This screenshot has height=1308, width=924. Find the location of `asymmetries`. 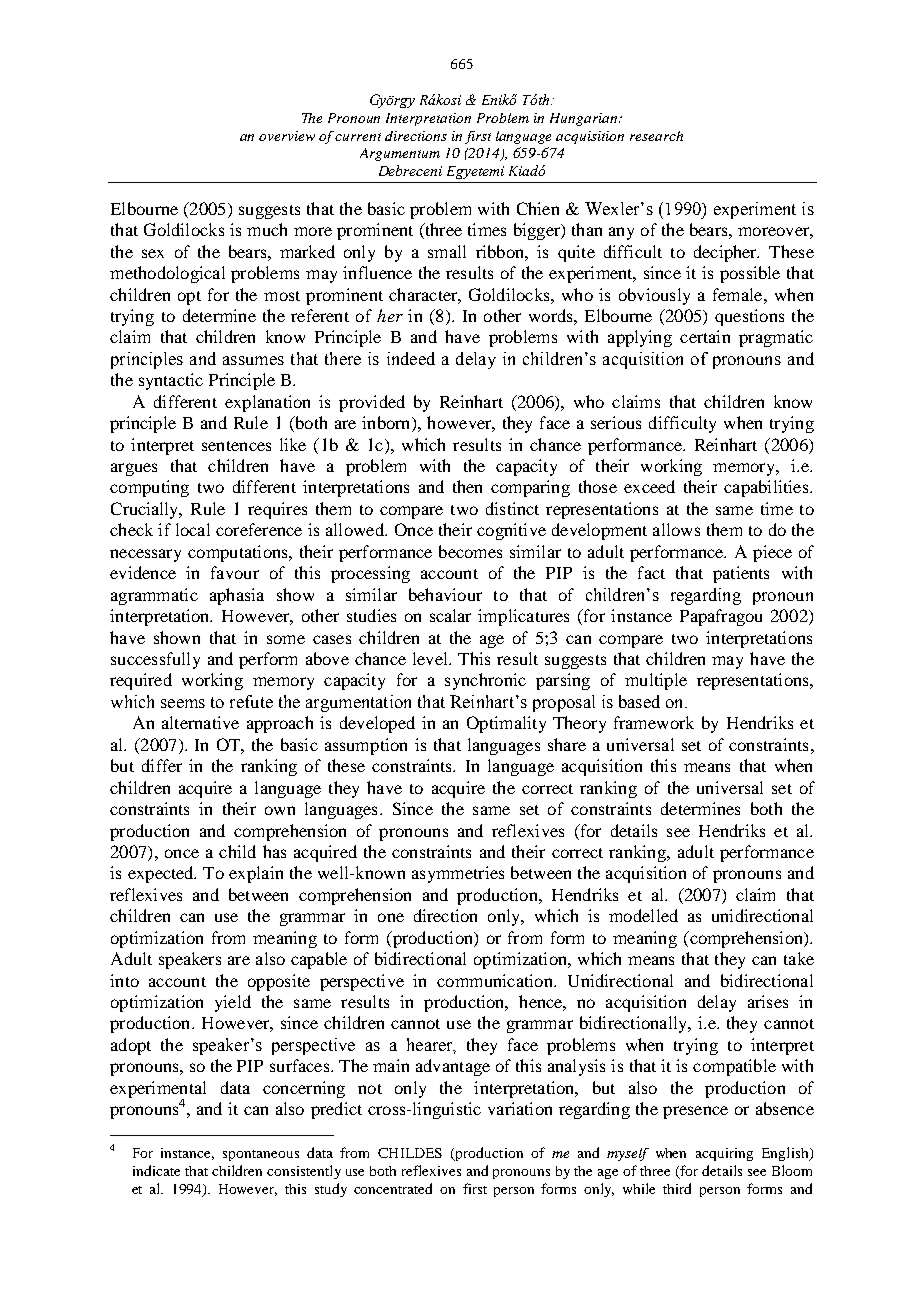

asymmetries is located at coordinates (458, 874).
